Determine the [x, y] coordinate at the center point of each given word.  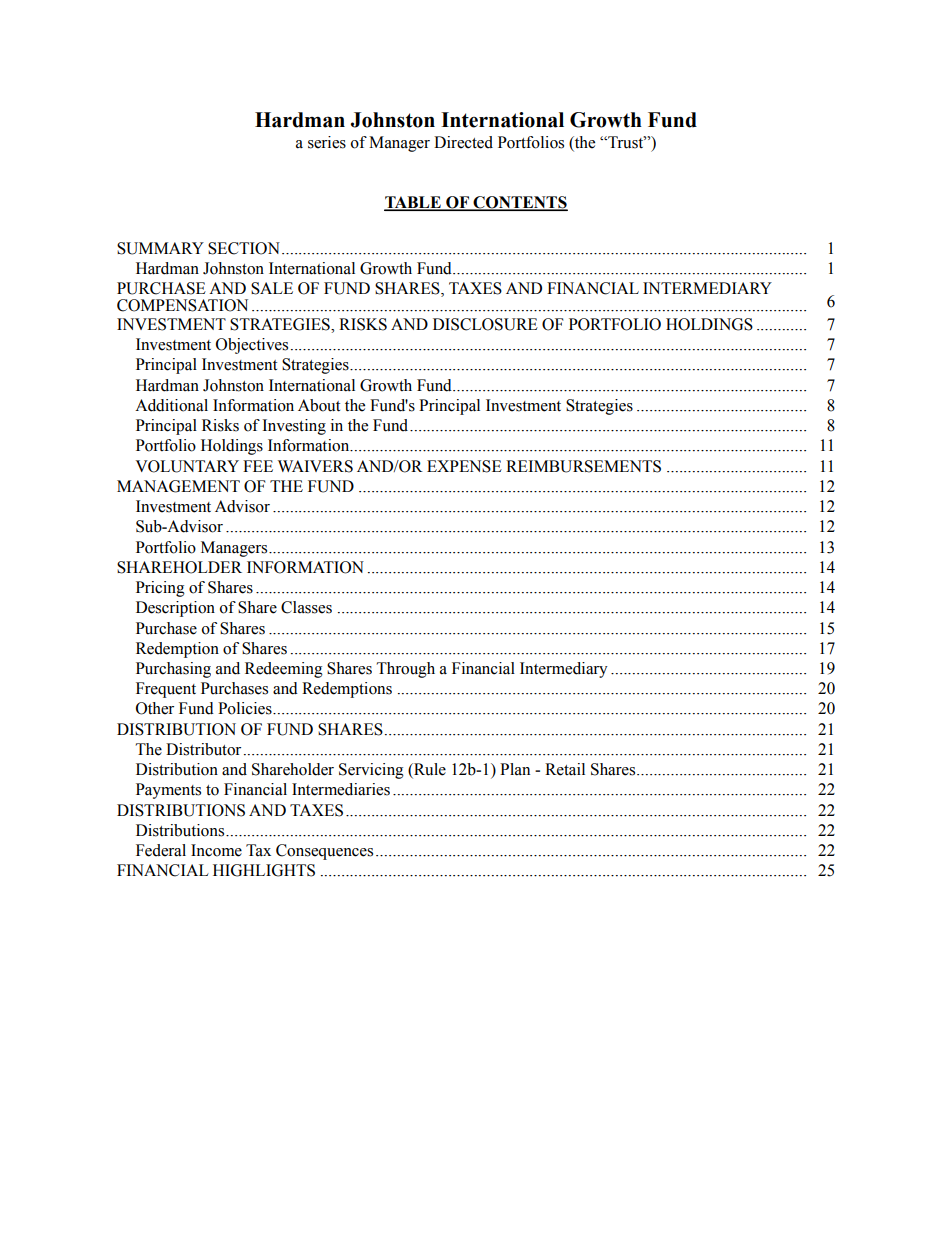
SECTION [244, 248]
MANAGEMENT [178, 486]
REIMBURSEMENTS [583, 466]
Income [216, 850]
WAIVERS [315, 466]
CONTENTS [519, 203]
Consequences [324, 852]
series [327, 142]
